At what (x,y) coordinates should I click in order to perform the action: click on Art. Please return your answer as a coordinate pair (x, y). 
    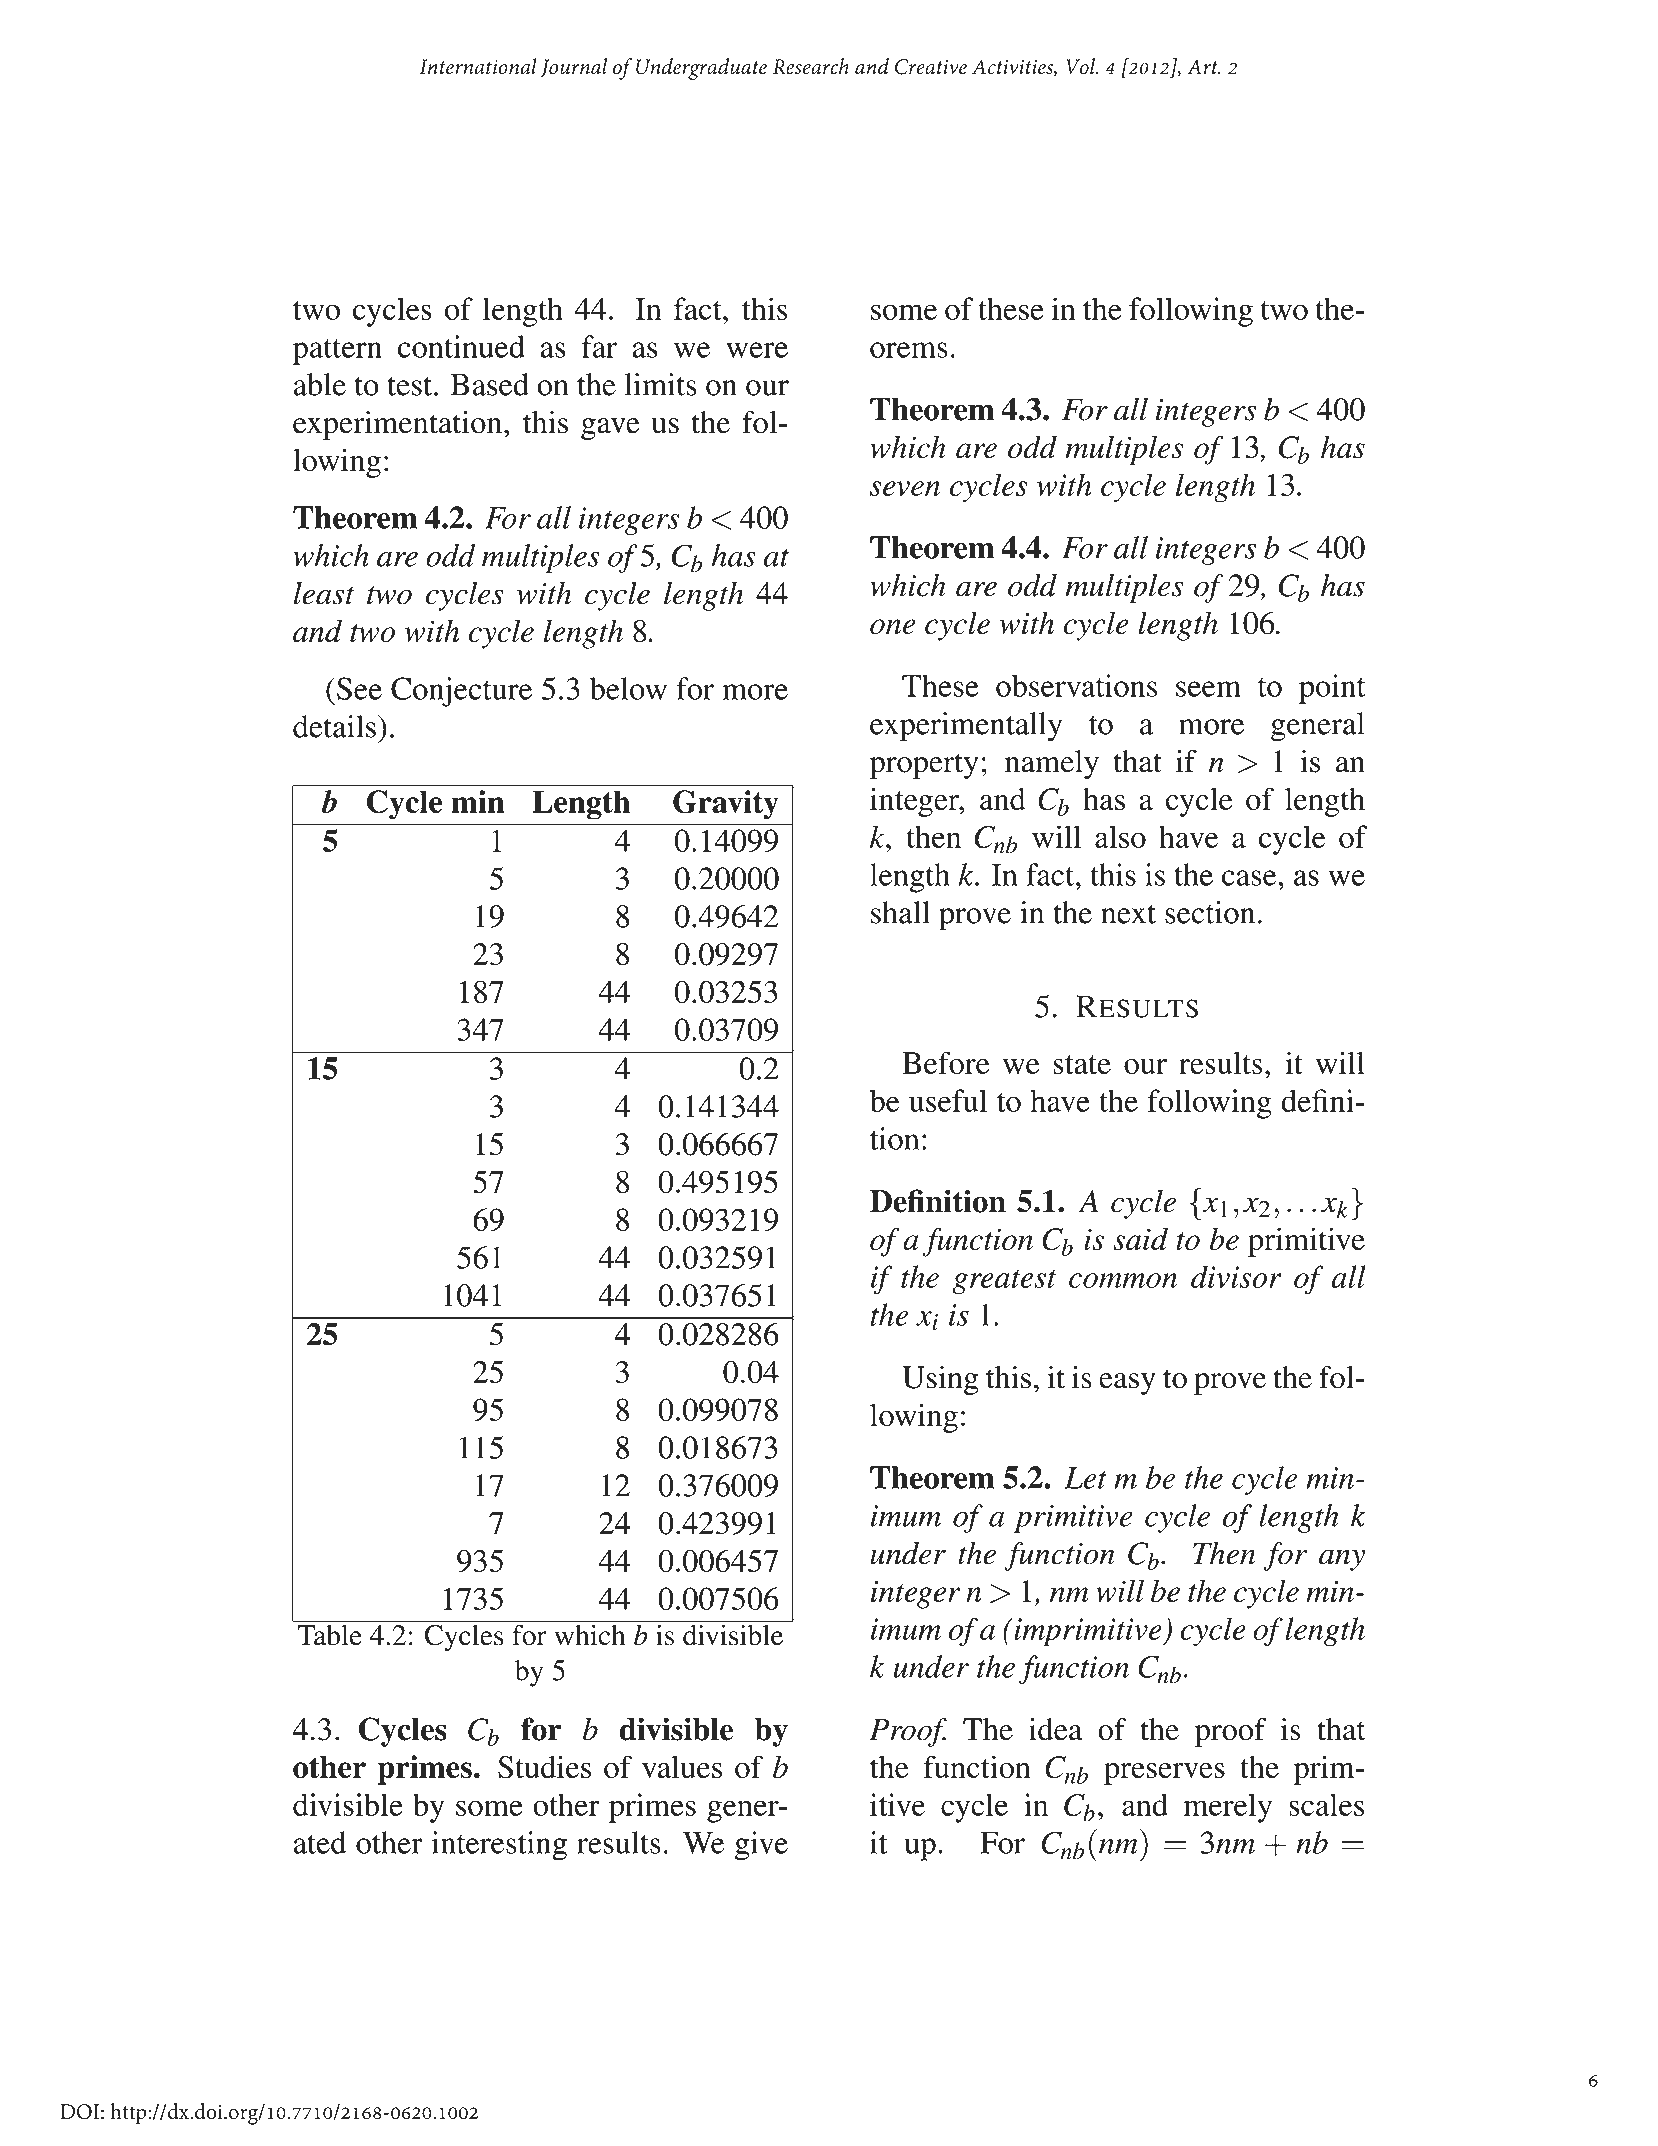
    Looking at the image, I should click on (1203, 67).
